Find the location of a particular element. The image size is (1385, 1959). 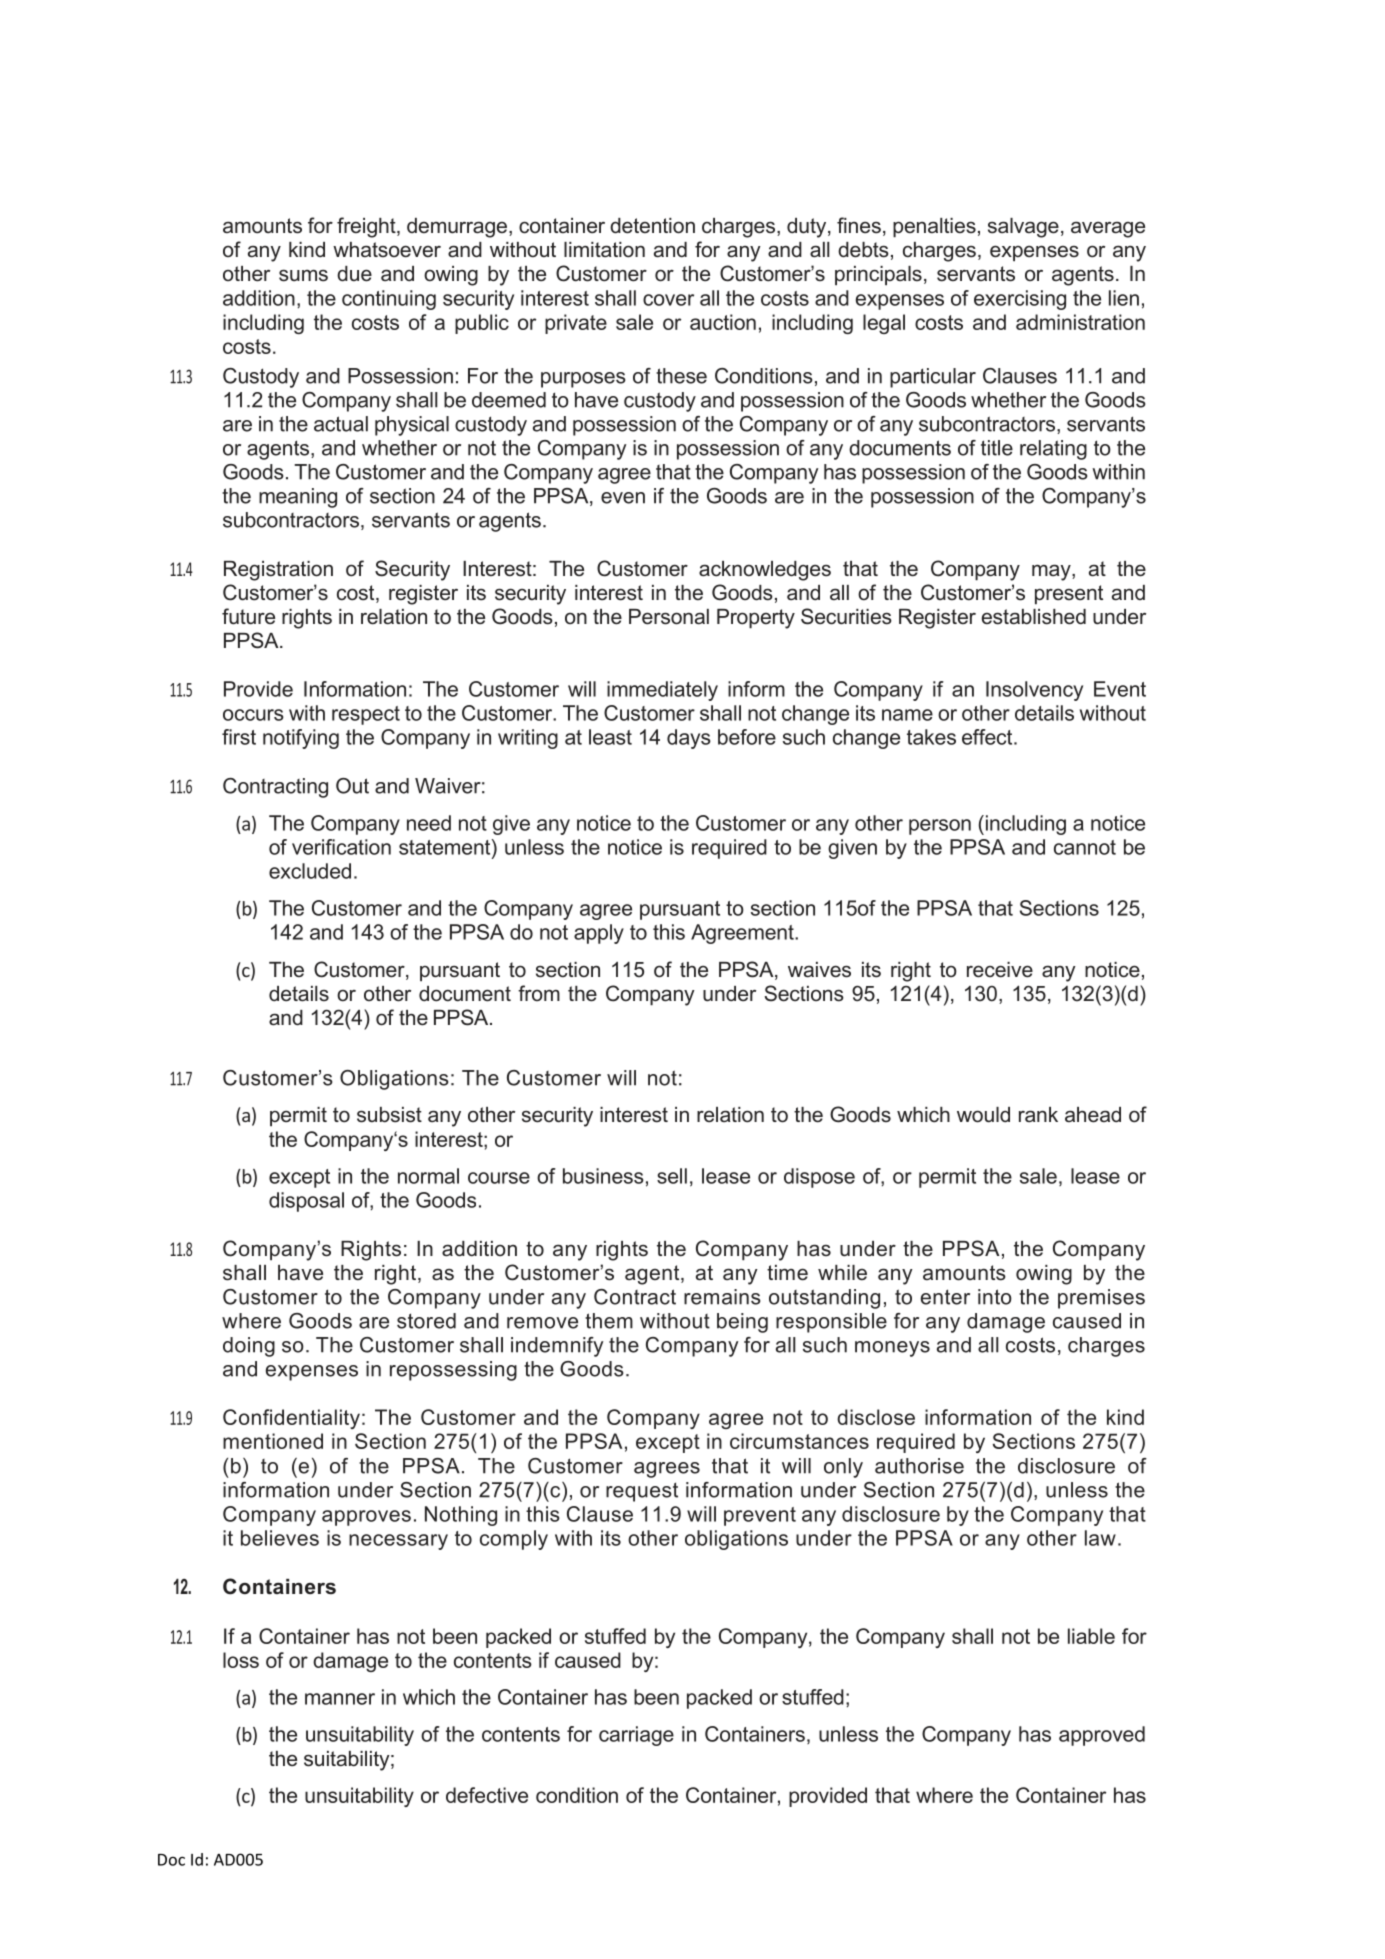

disposal is located at coordinates (306, 1202).
